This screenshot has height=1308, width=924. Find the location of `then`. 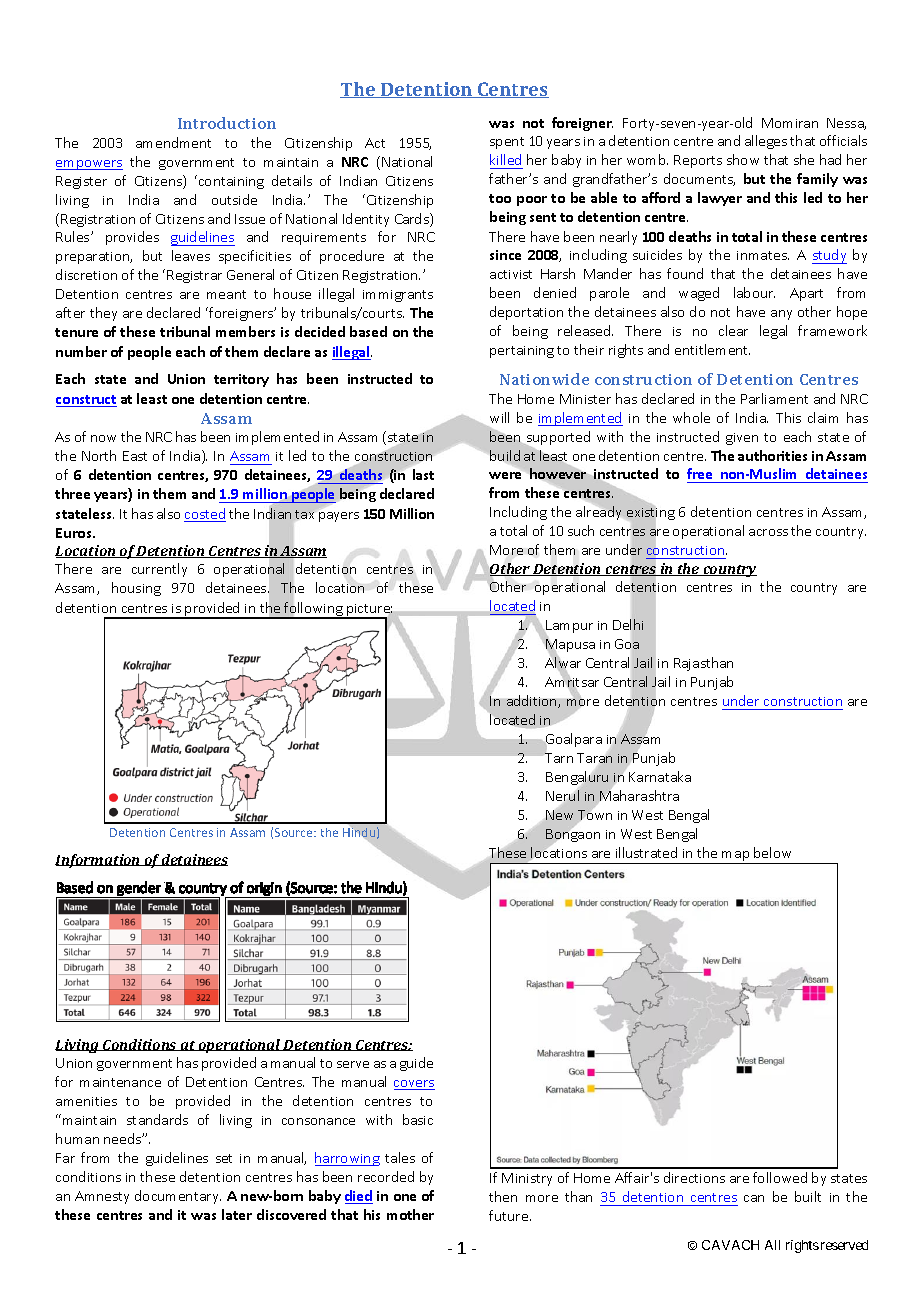

then is located at coordinates (503, 1196).
